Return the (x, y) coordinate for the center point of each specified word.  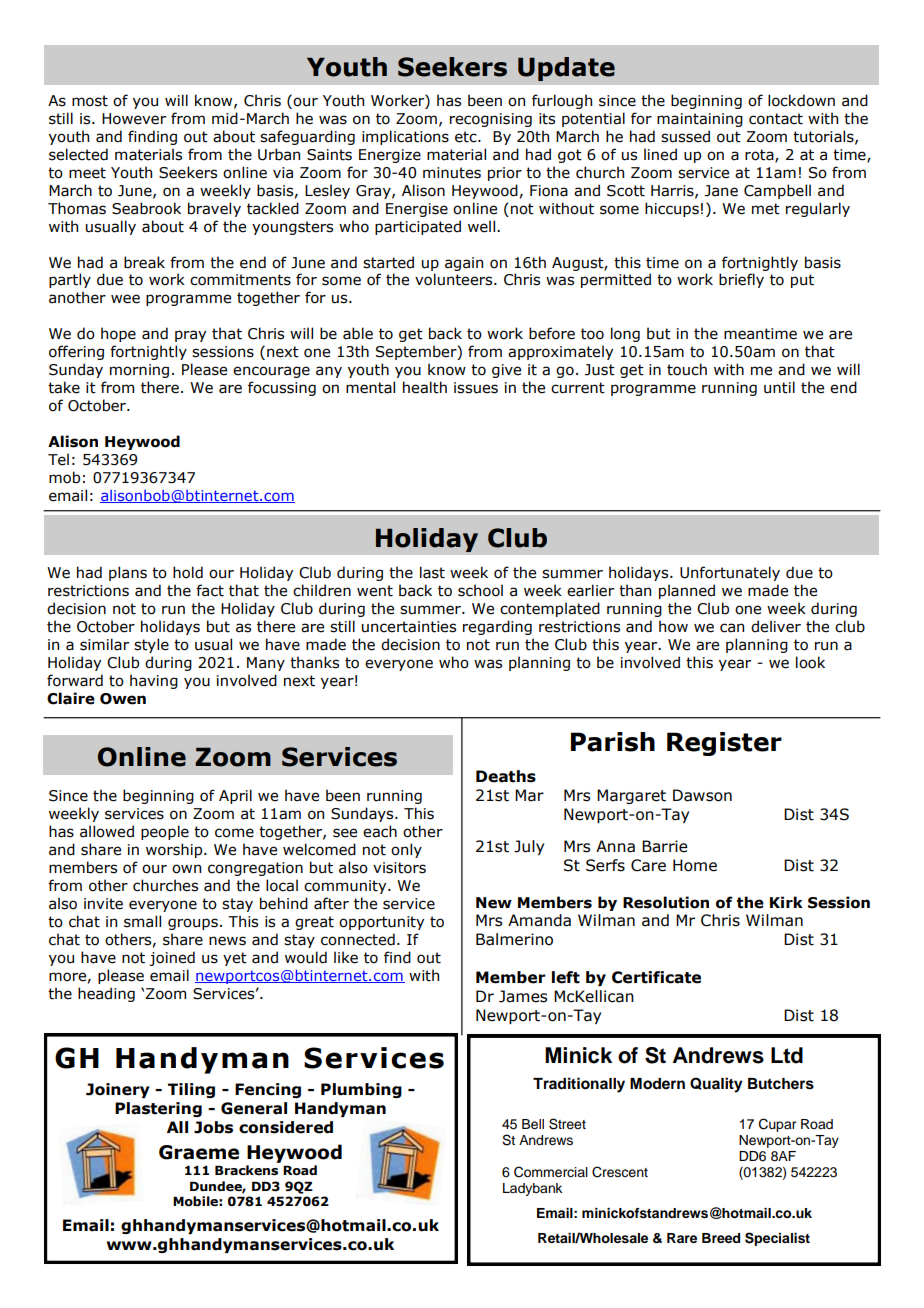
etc (467, 137)
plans (128, 573)
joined (172, 958)
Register (724, 744)
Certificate (656, 977)
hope (118, 334)
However (134, 119)
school (480, 590)
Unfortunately (730, 573)
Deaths (506, 776)
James (523, 996)
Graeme (199, 1152)
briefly (741, 280)
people (165, 832)
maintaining (700, 120)
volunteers (455, 279)
